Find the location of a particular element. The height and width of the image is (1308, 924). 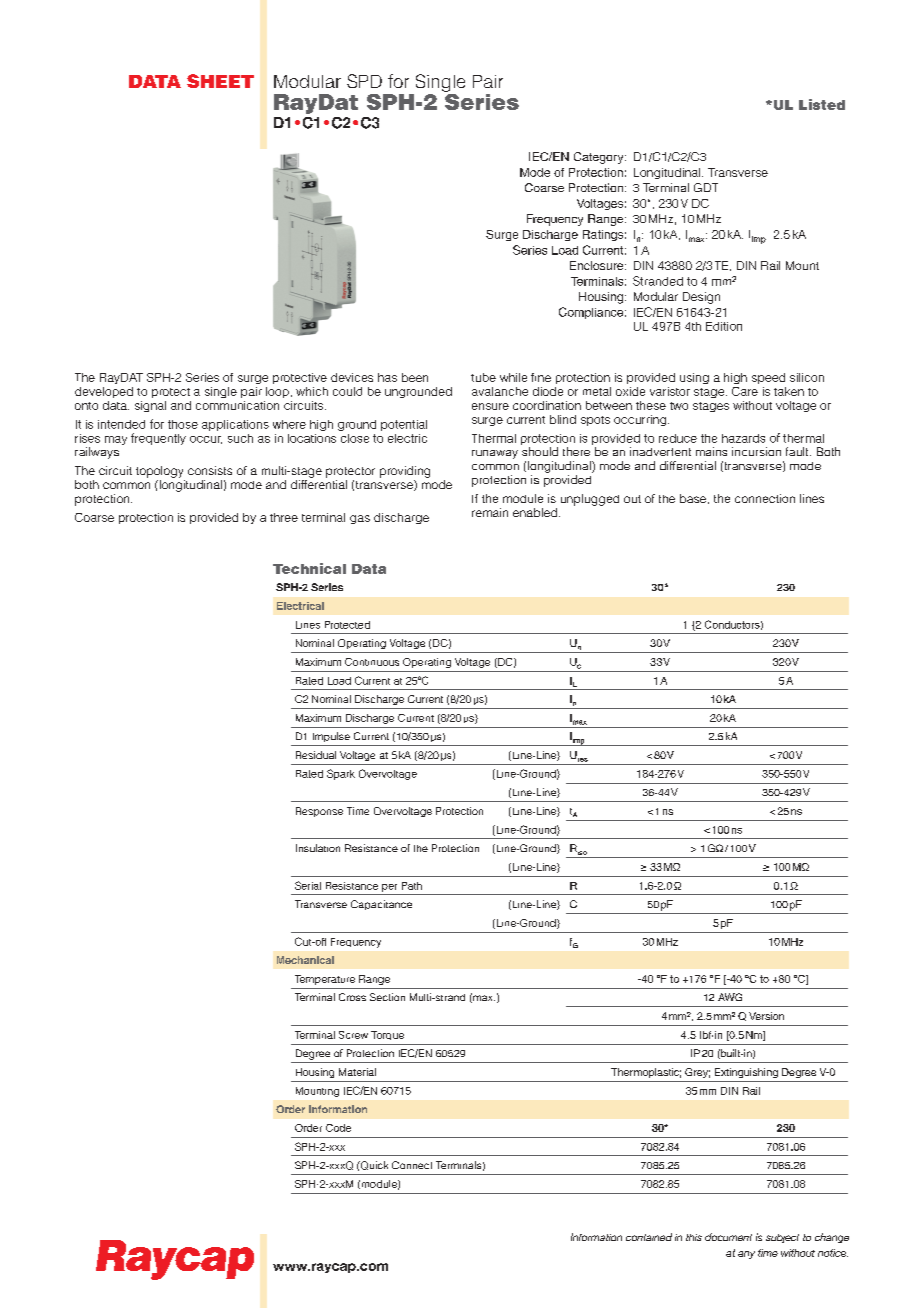

Serial is located at coordinates (308, 885).
